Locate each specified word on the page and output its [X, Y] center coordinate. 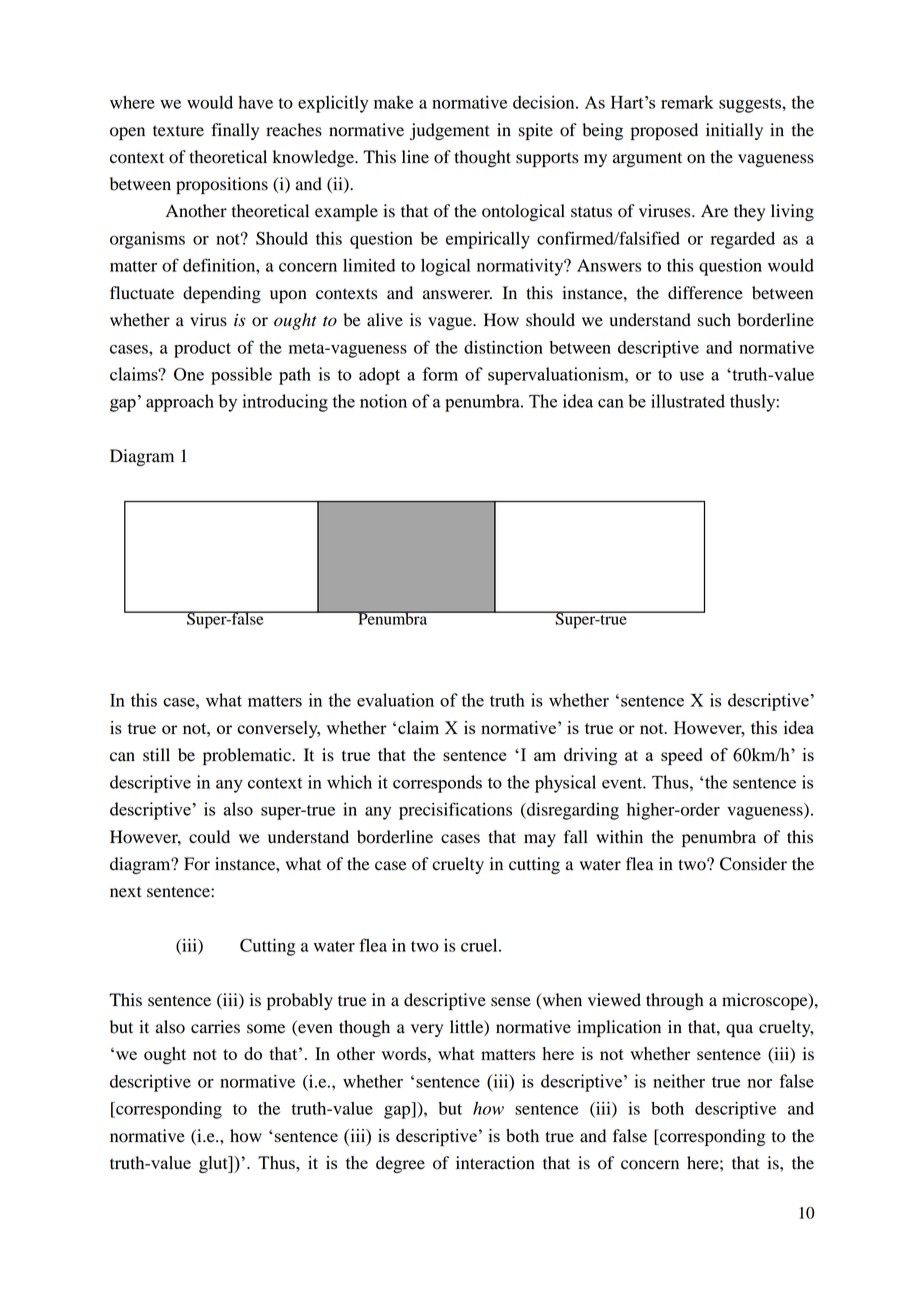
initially [734, 131]
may [540, 840]
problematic [248, 756]
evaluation [395, 700]
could [209, 837]
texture [178, 131]
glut [214, 1164]
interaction [495, 1163]
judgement [450, 131]
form [440, 374]
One [189, 374]
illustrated [688, 401]
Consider [753, 864]
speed [682, 756]
